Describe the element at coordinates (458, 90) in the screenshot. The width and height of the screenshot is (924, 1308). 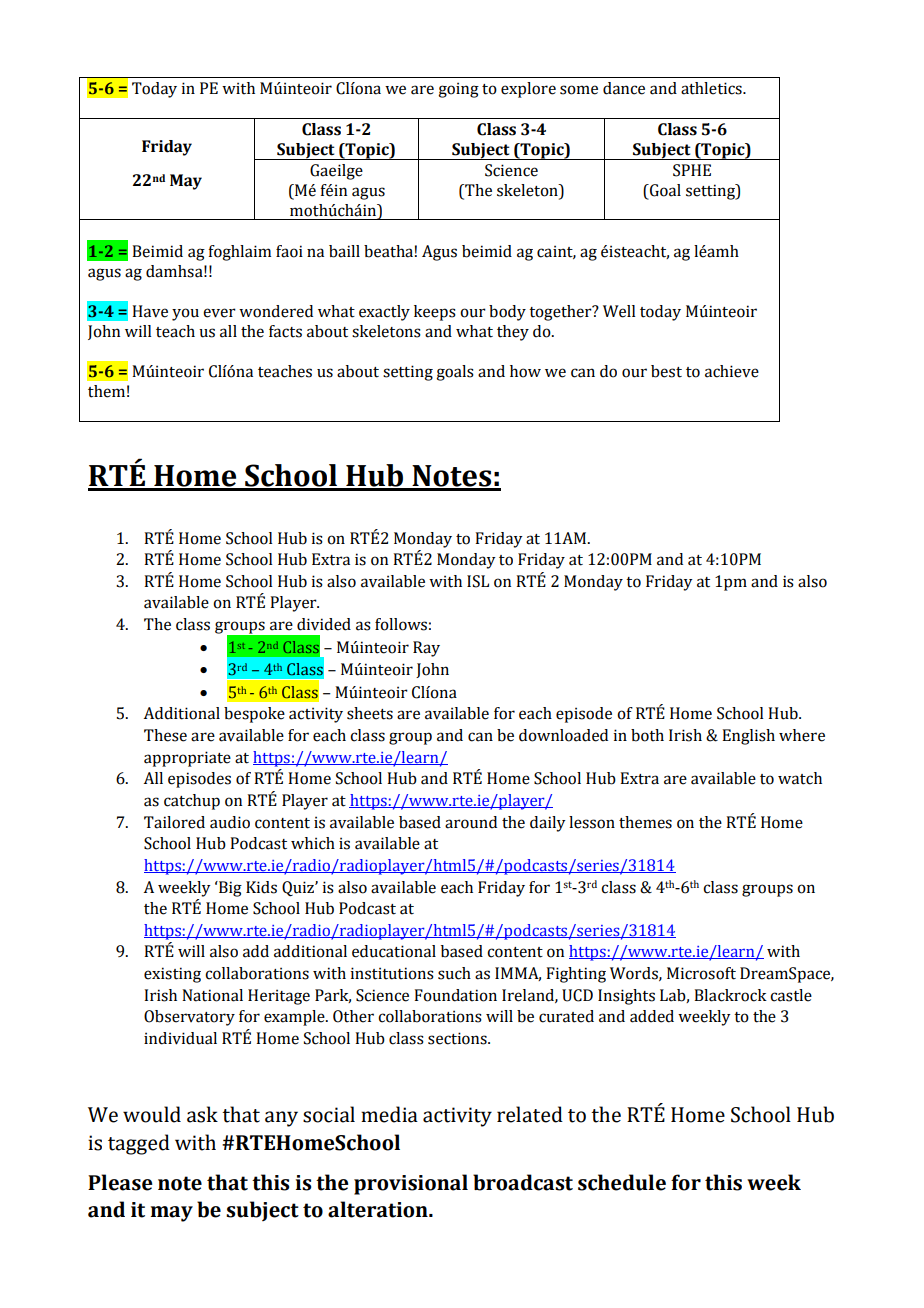
I see `going` at that location.
